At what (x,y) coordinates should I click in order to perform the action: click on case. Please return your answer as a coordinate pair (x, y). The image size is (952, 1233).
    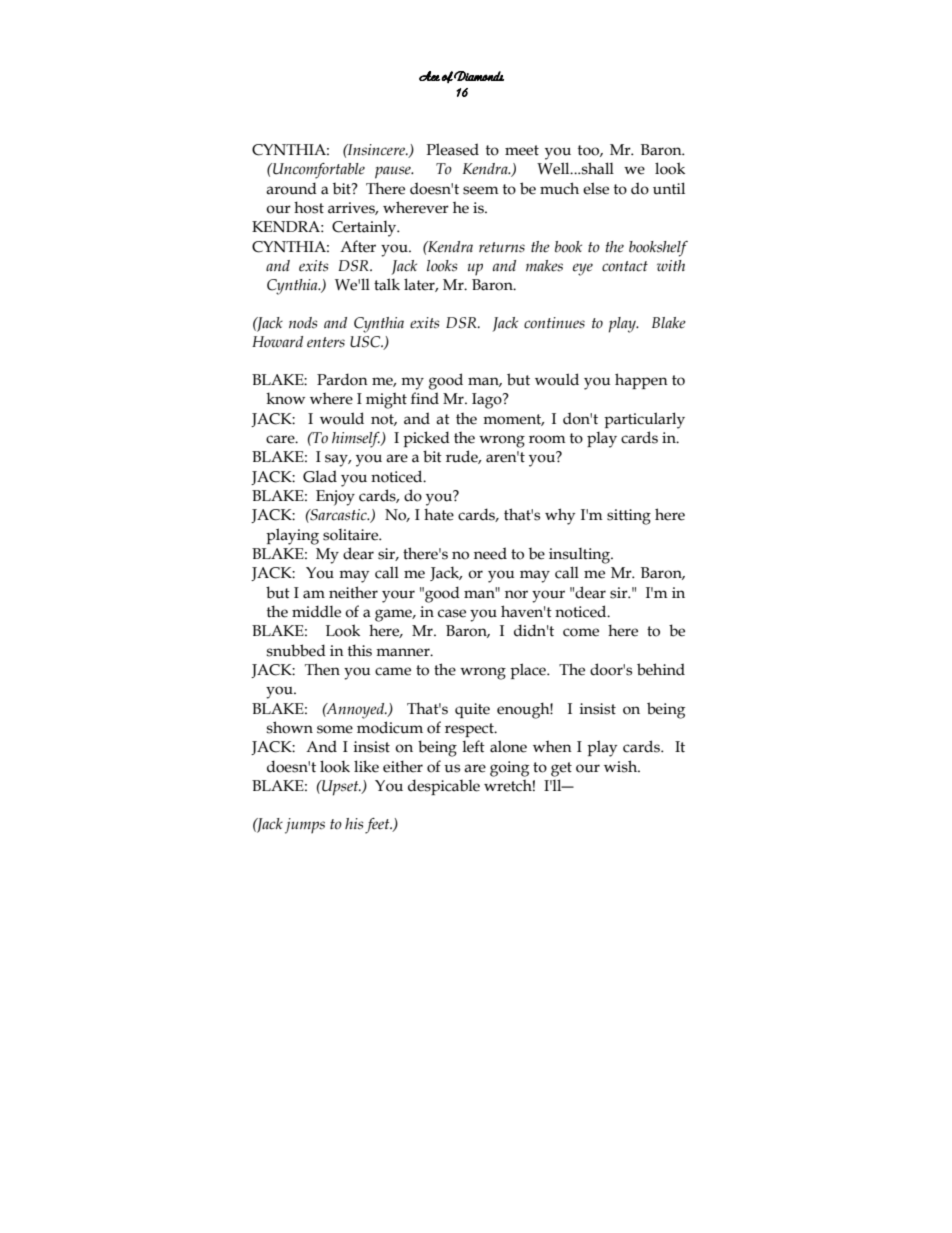
    Looking at the image, I should click on (452, 613).
